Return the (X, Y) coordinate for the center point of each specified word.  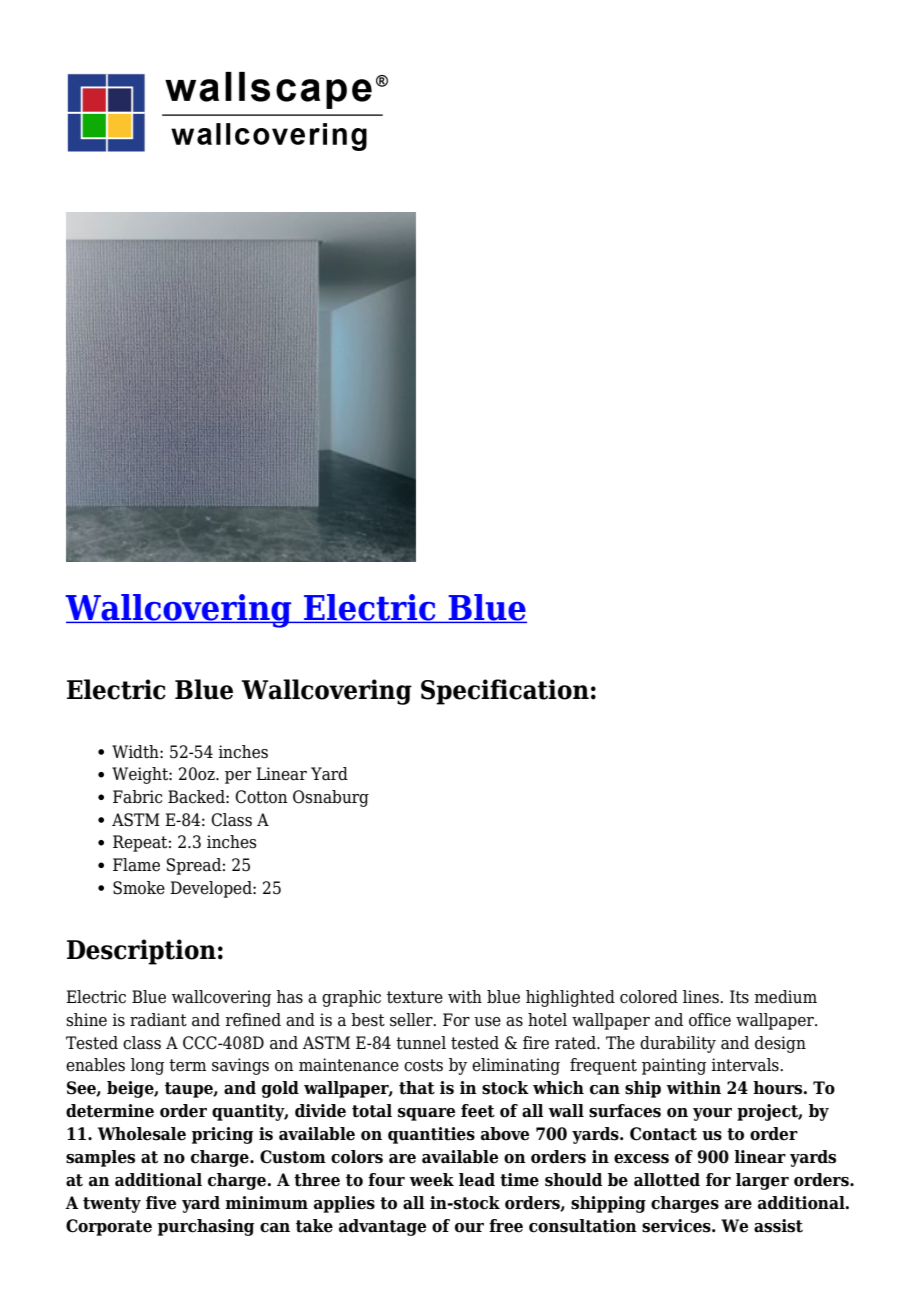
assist (778, 1226)
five (161, 1203)
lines (702, 997)
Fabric (137, 797)
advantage (382, 1227)
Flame (136, 865)
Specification (505, 692)
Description (141, 952)
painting (674, 1066)
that (417, 1088)
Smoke (139, 888)
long (147, 1066)
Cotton (261, 797)
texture (415, 997)
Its (739, 997)
